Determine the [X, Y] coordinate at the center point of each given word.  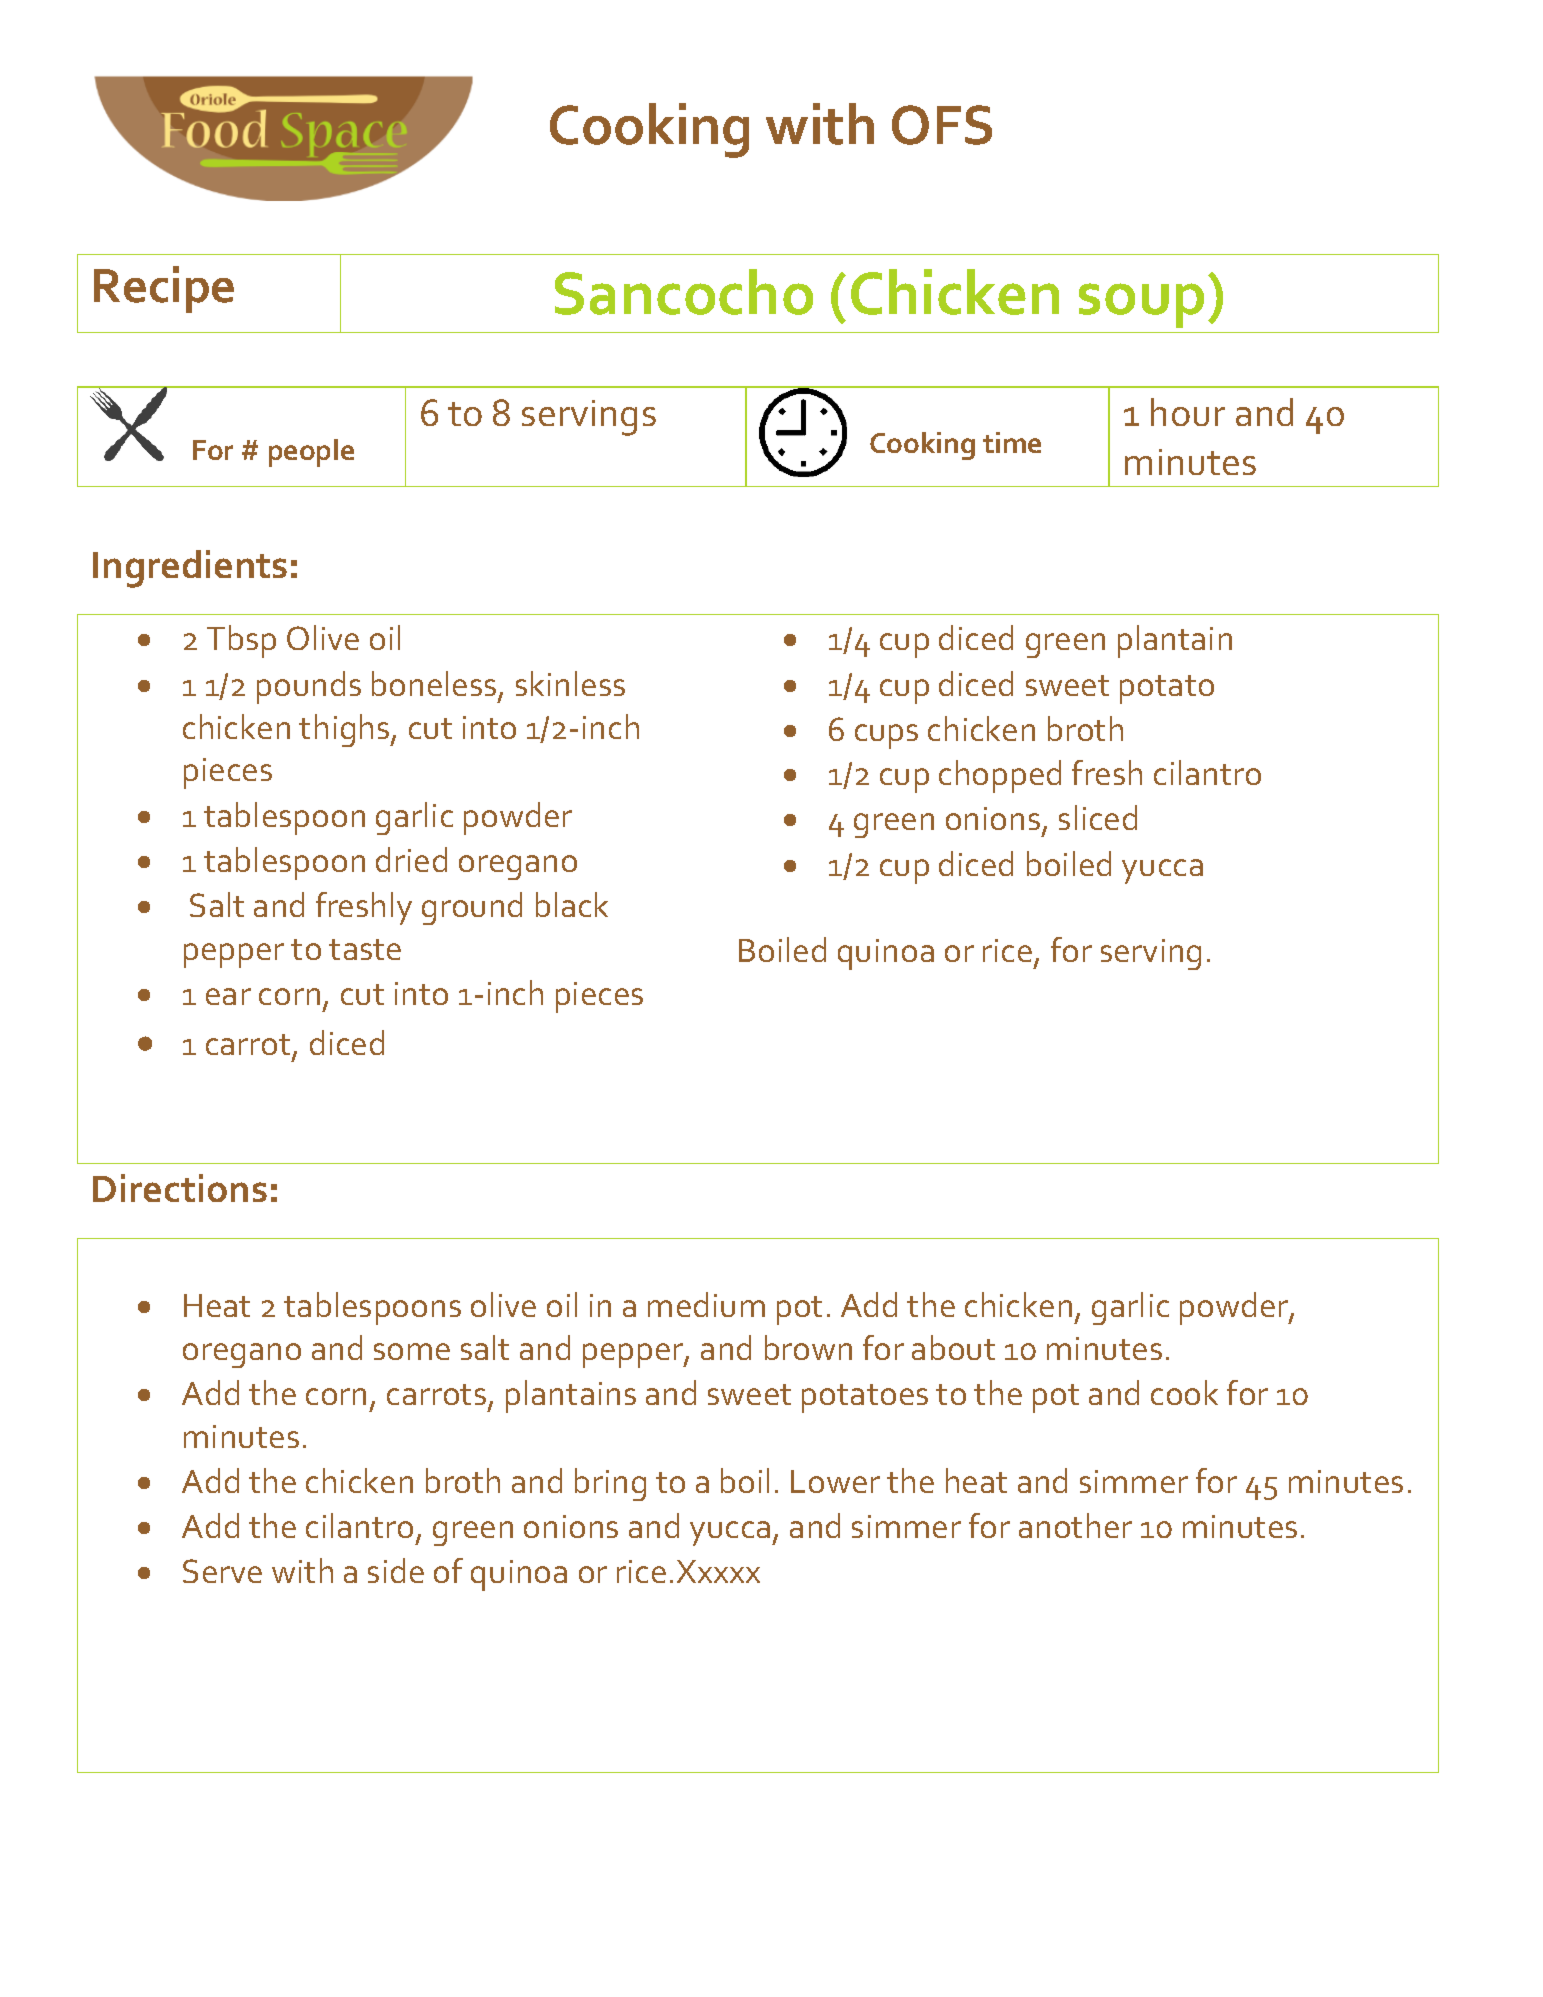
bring [610, 1484]
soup [1141, 305]
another [1075, 1525]
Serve [222, 1571]
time [1012, 442]
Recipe [164, 289]
